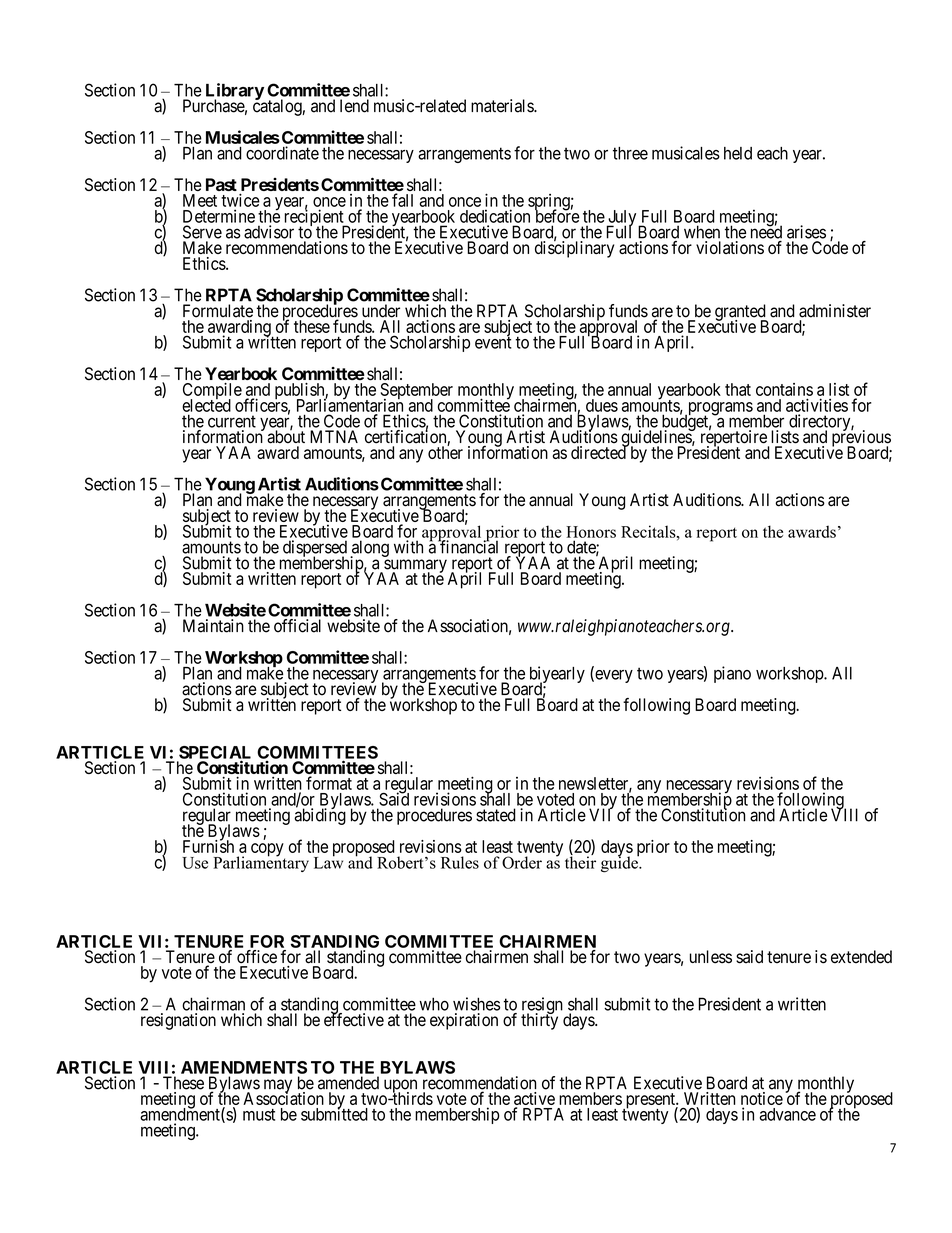 This page has height=1233, width=952. Describe the element at coordinates (534, 1098) in the page. I see `active` at that location.
